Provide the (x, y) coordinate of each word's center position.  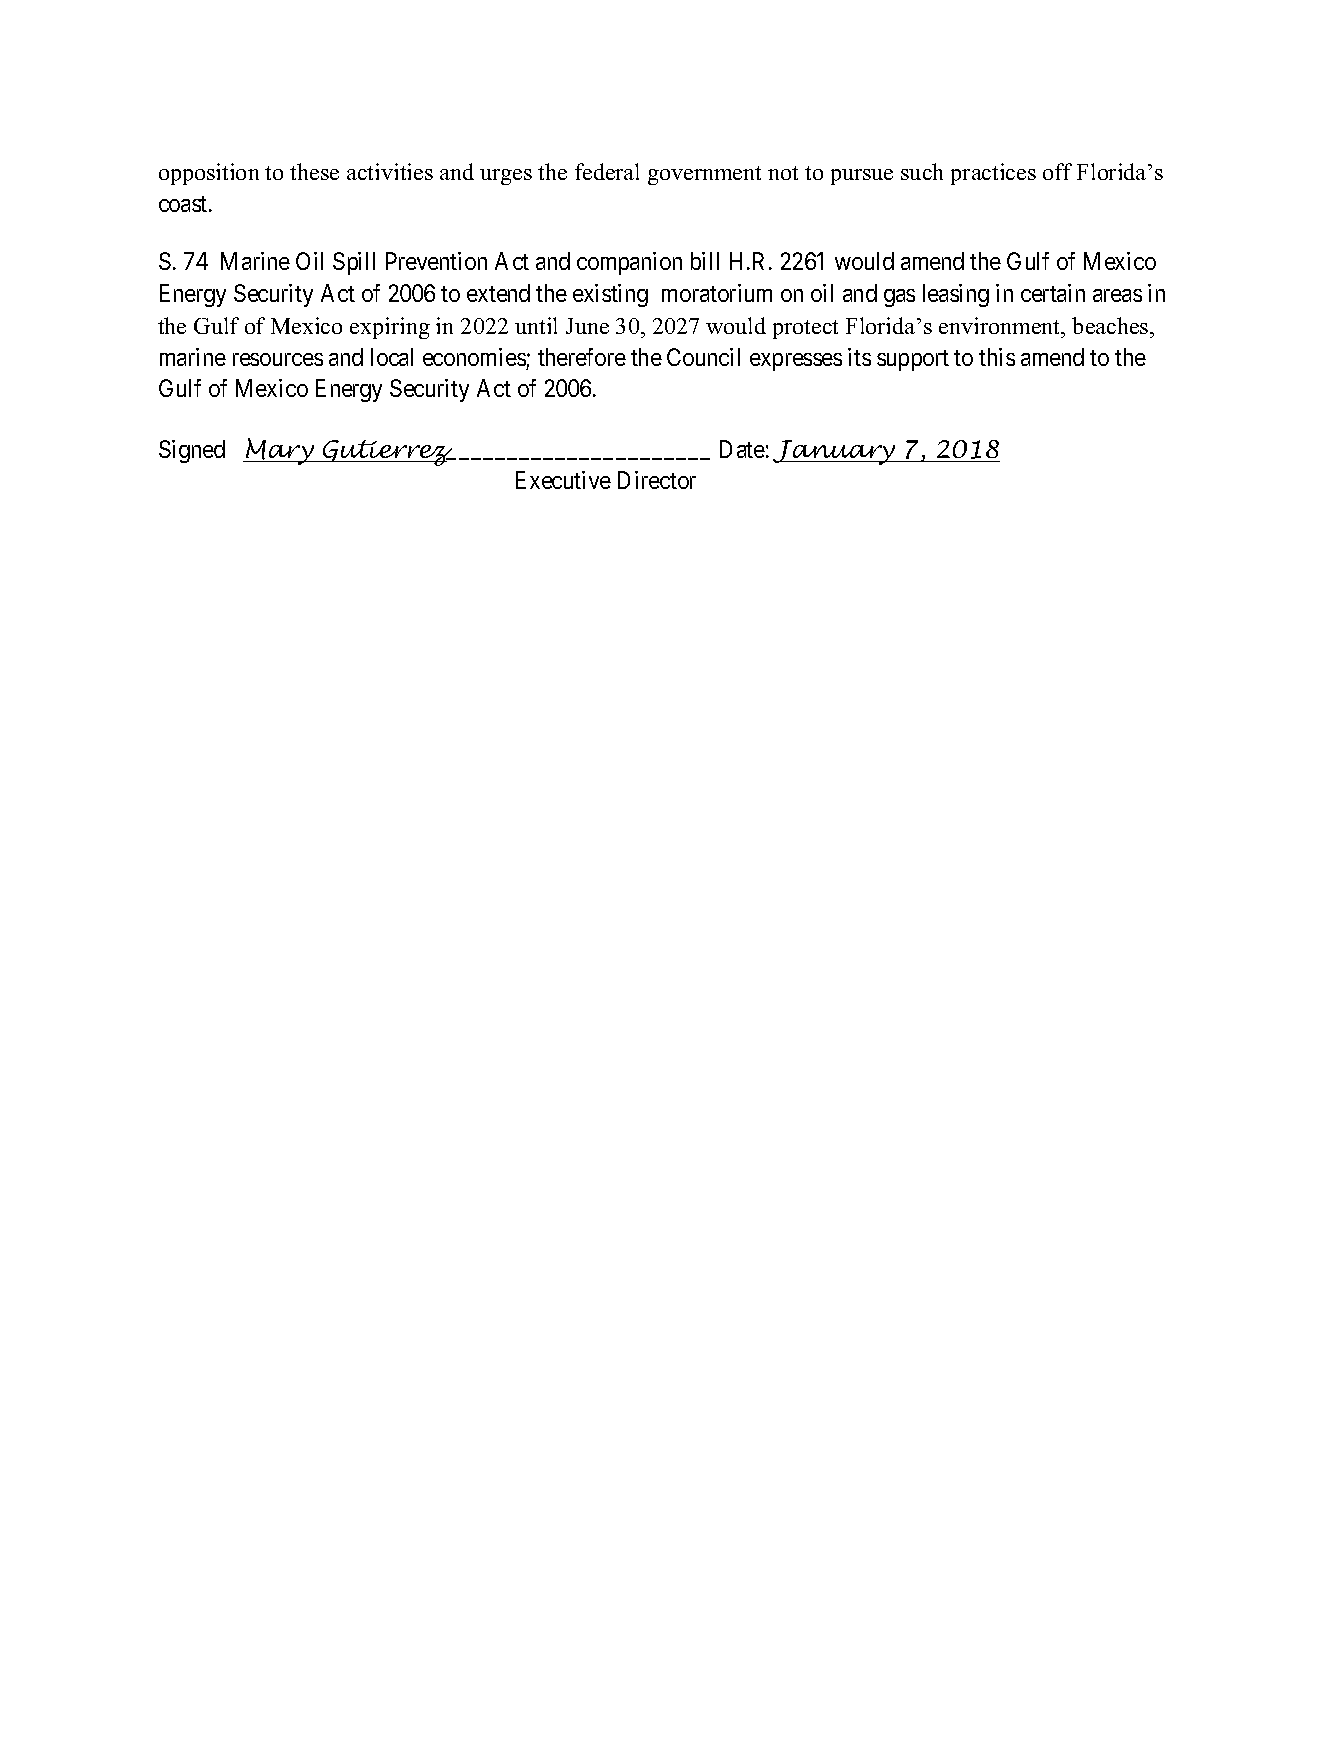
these (314, 171)
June (587, 326)
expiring (390, 328)
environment (1001, 325)
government (704, 175)
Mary (280, 451)
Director (657, 480)
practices (993, 174)
